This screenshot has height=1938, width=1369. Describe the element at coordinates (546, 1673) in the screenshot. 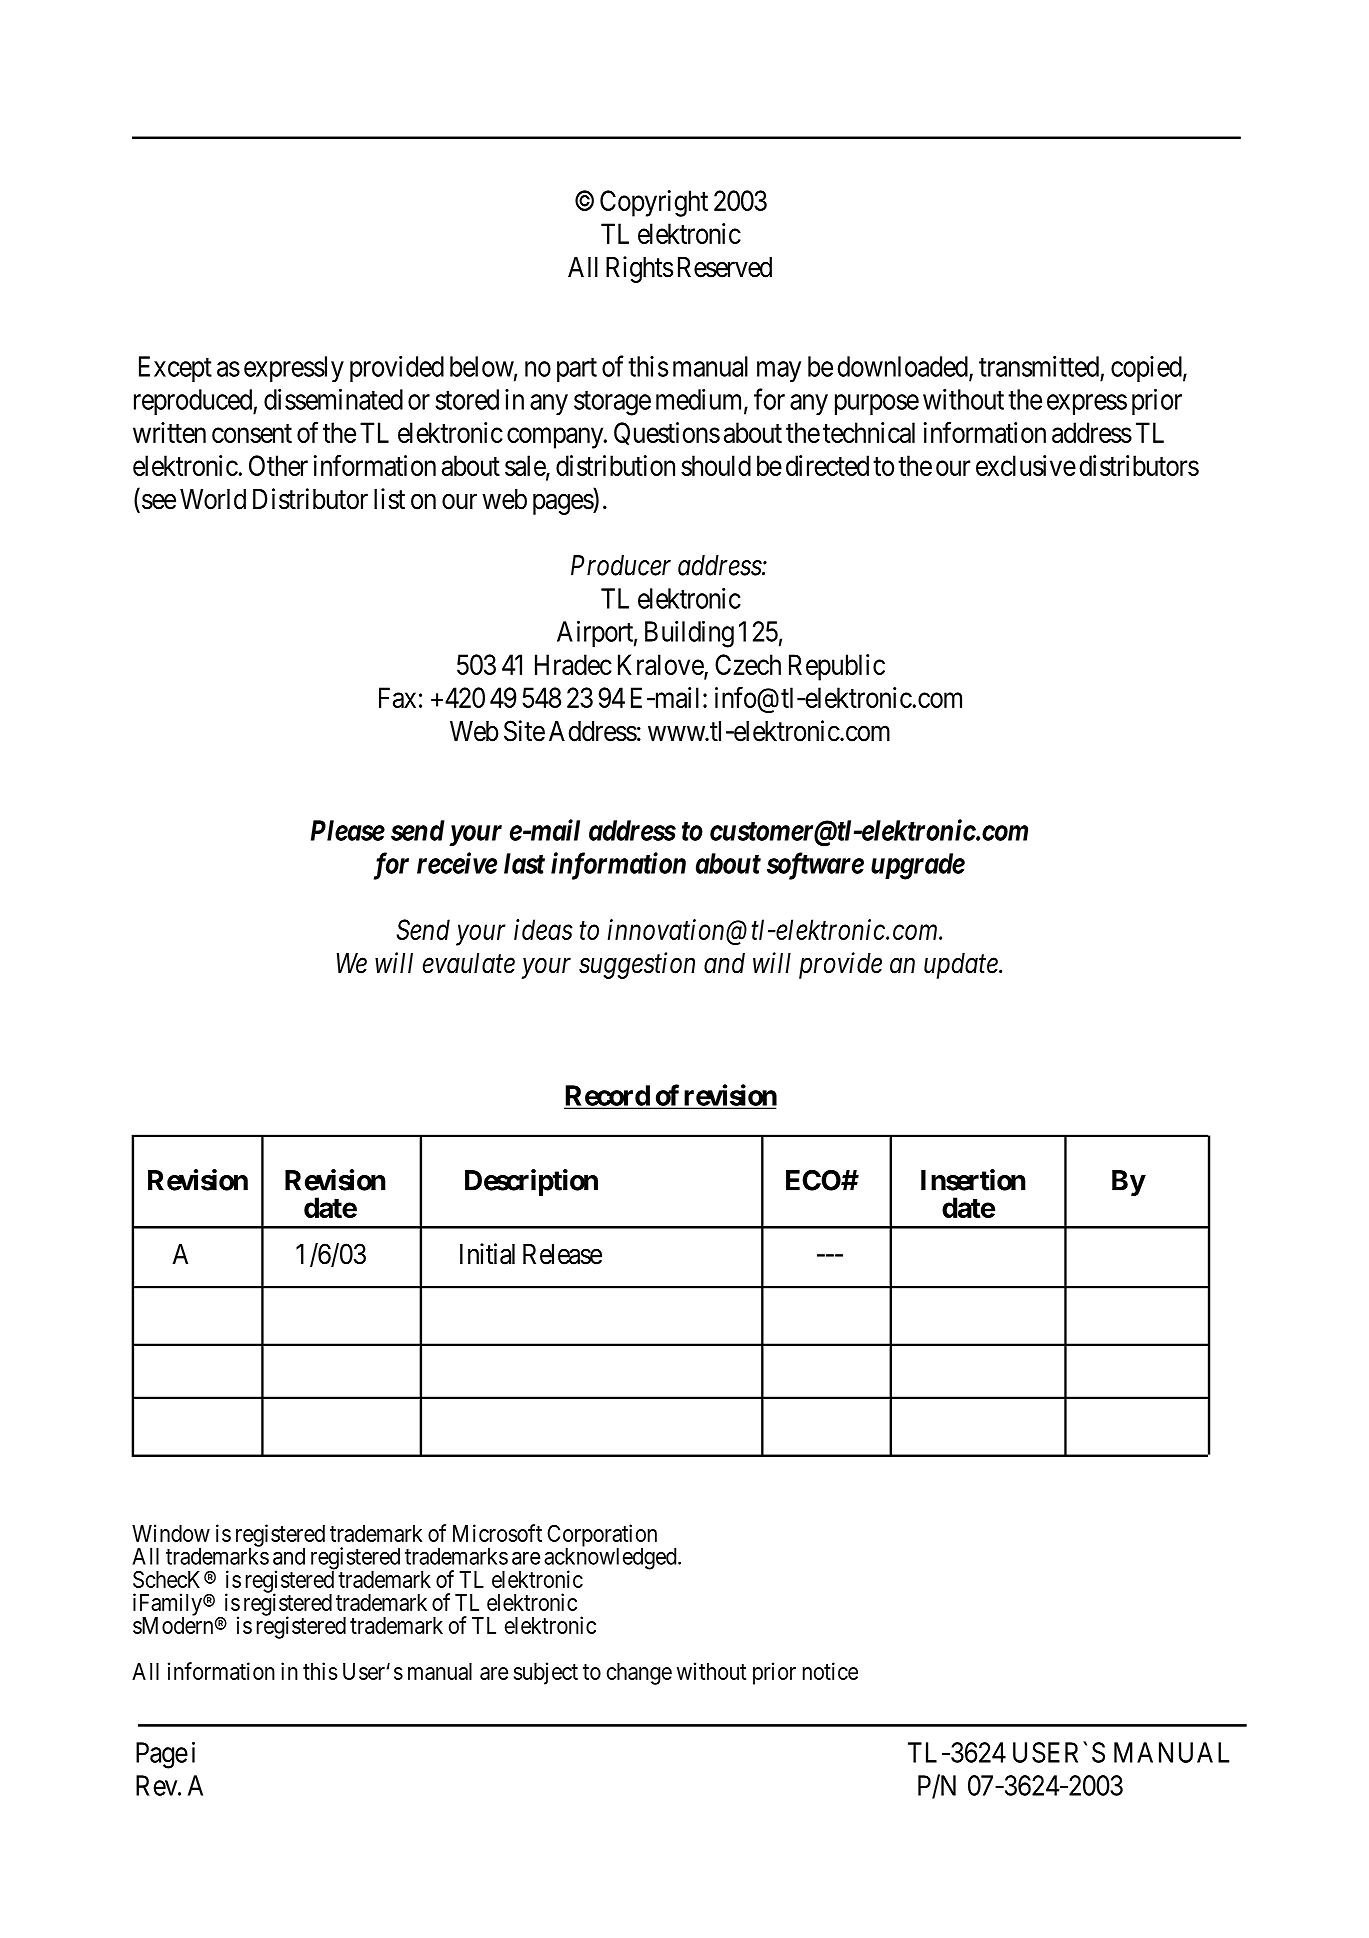

I see `subject` at that location.
